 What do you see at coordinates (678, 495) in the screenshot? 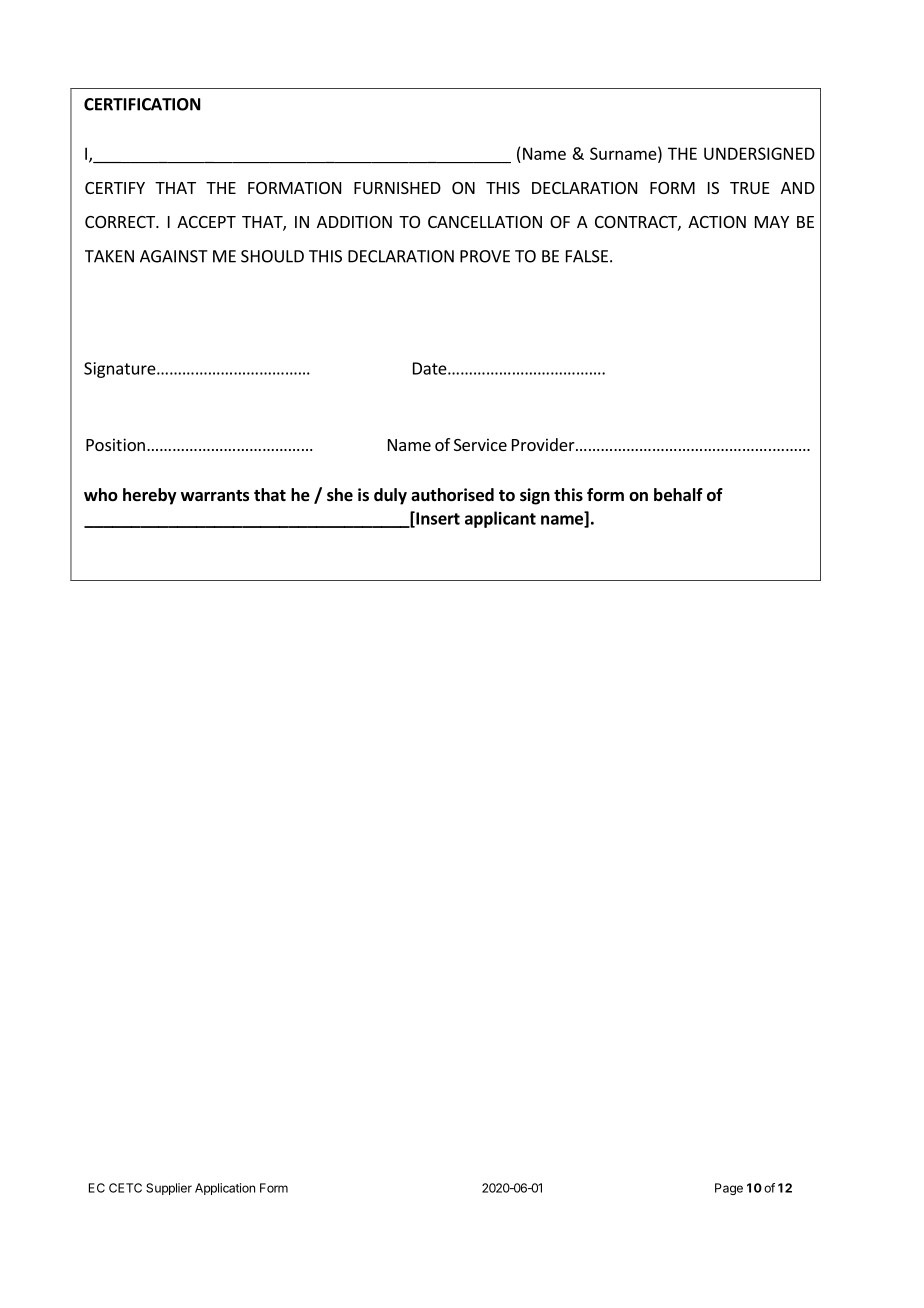
I see `behalf` at bounding box center [678, 495].
